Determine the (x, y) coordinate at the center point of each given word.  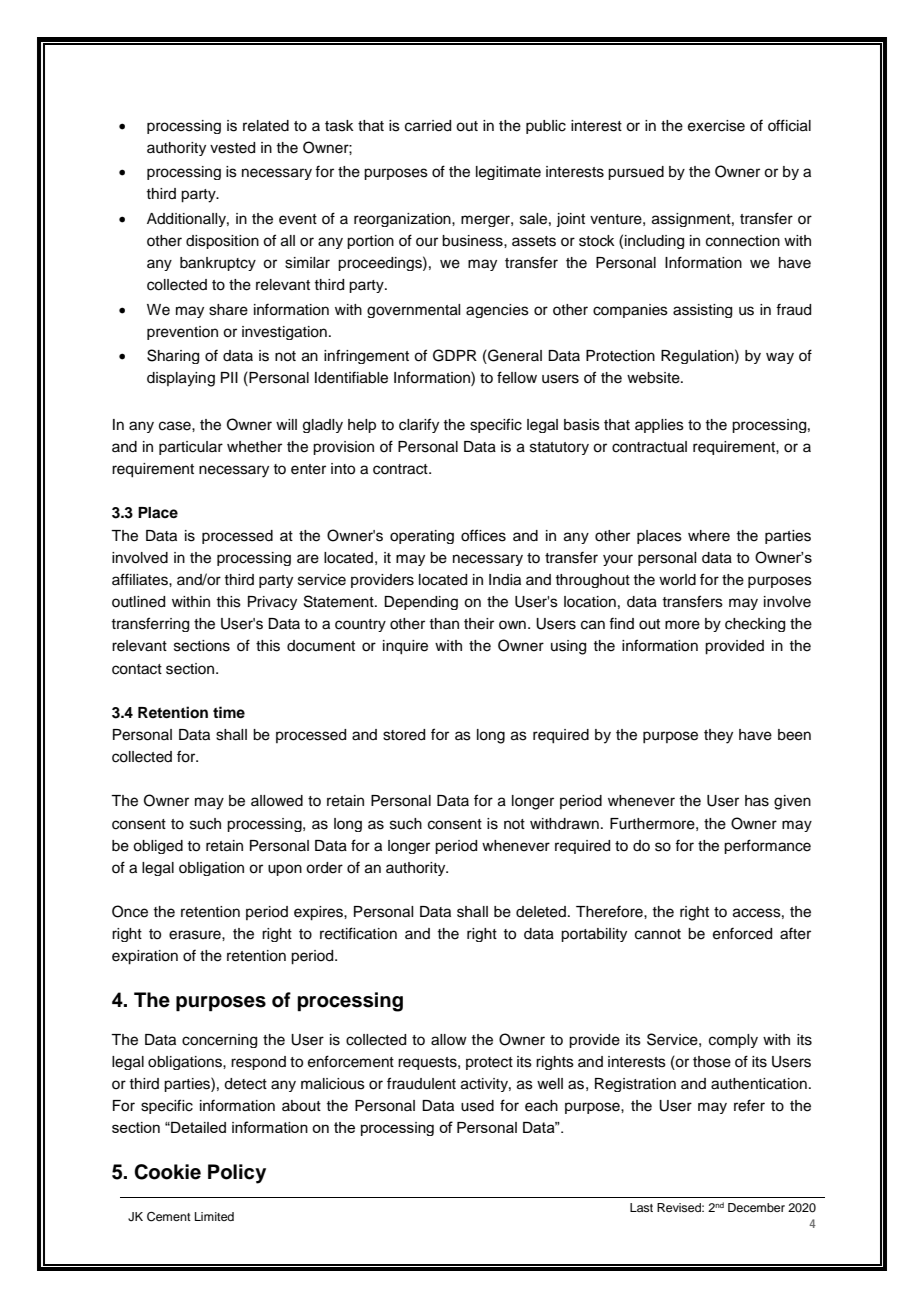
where (709, 536)
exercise (716, 126)
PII (229, 377)
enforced (742, 933)
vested (232, 148)
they (718, 736)
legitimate (508, 173)
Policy (237, 1174)
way (780, 358)
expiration (145, 957)
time (229, 712)
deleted (542, 912)
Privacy (272, 603)
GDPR (455, 355)
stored (404, 735)
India (505, 580)
